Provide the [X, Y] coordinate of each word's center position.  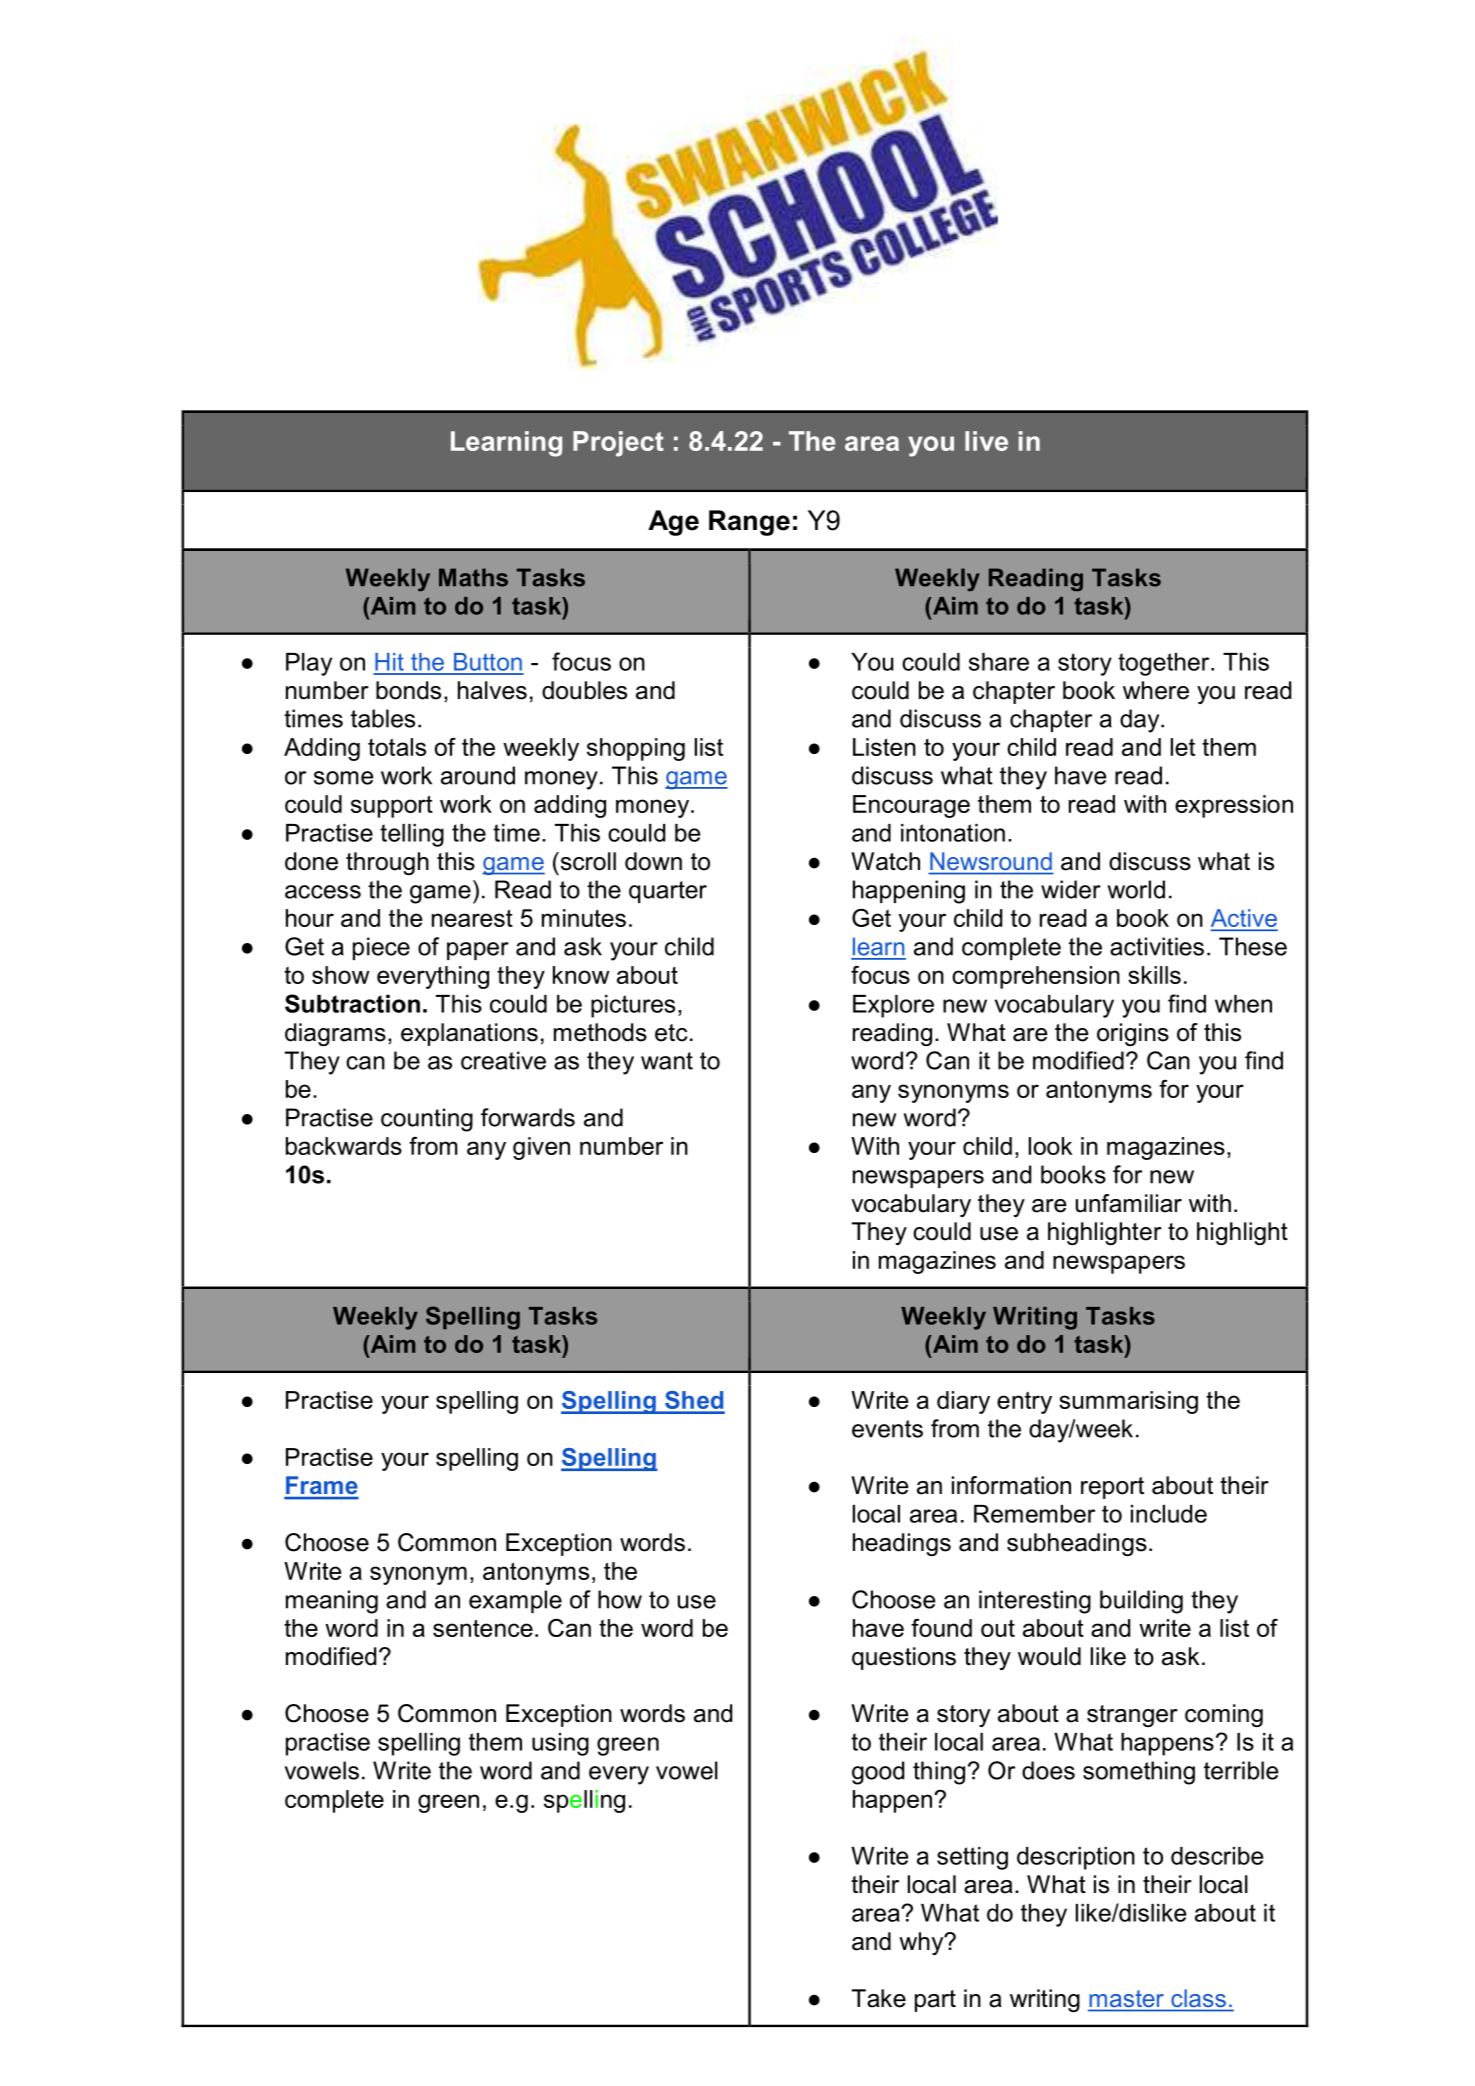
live [986, 441]
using [560, 1744]
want [667, 1061]
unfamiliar [1129, 1203]
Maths [473, 577]
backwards [344, 1146]
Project [618, 444]
